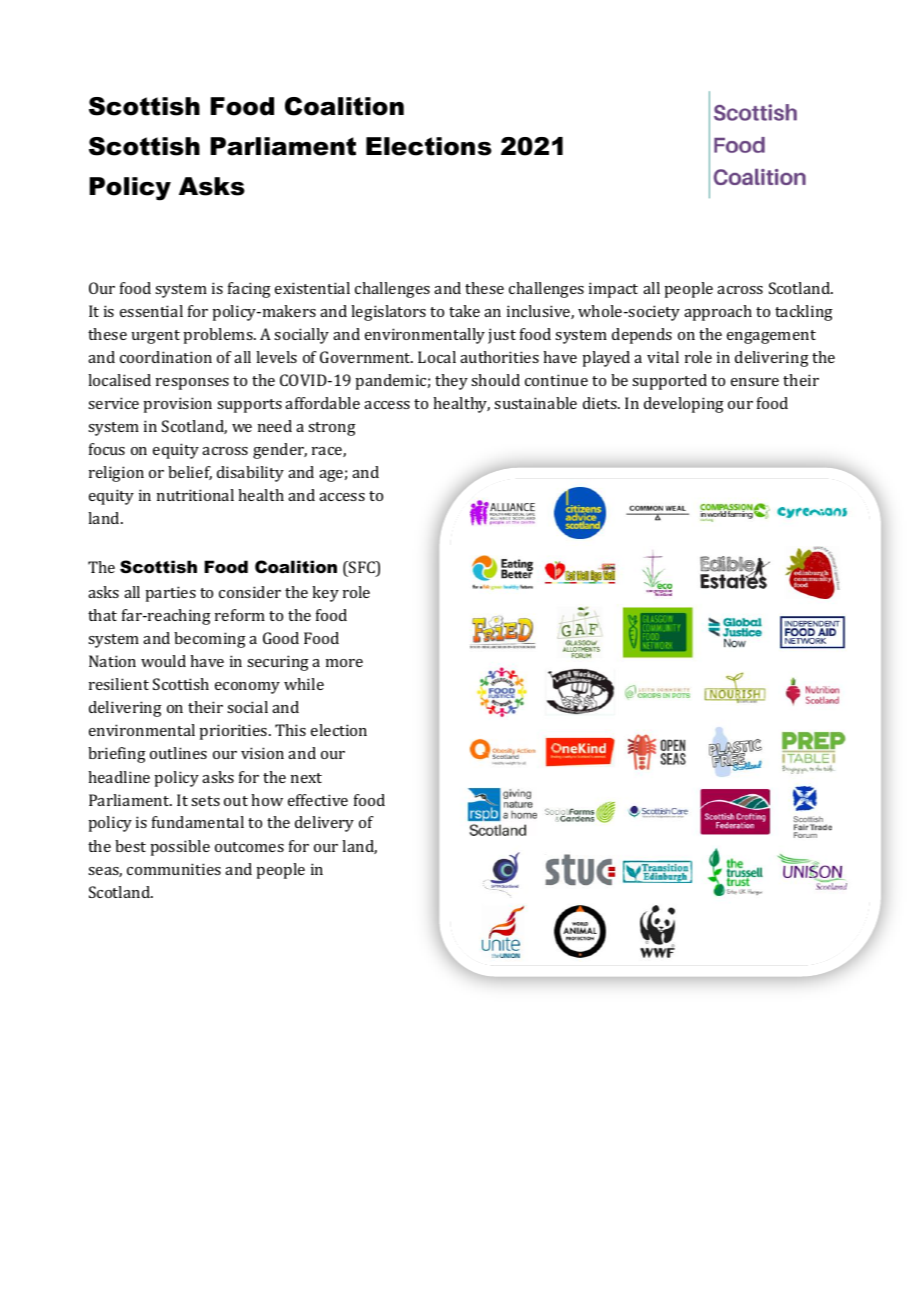  What do you see at coordinates (304, 684) in the screenshot?
I see `while` at bounding box center [304, 684].
